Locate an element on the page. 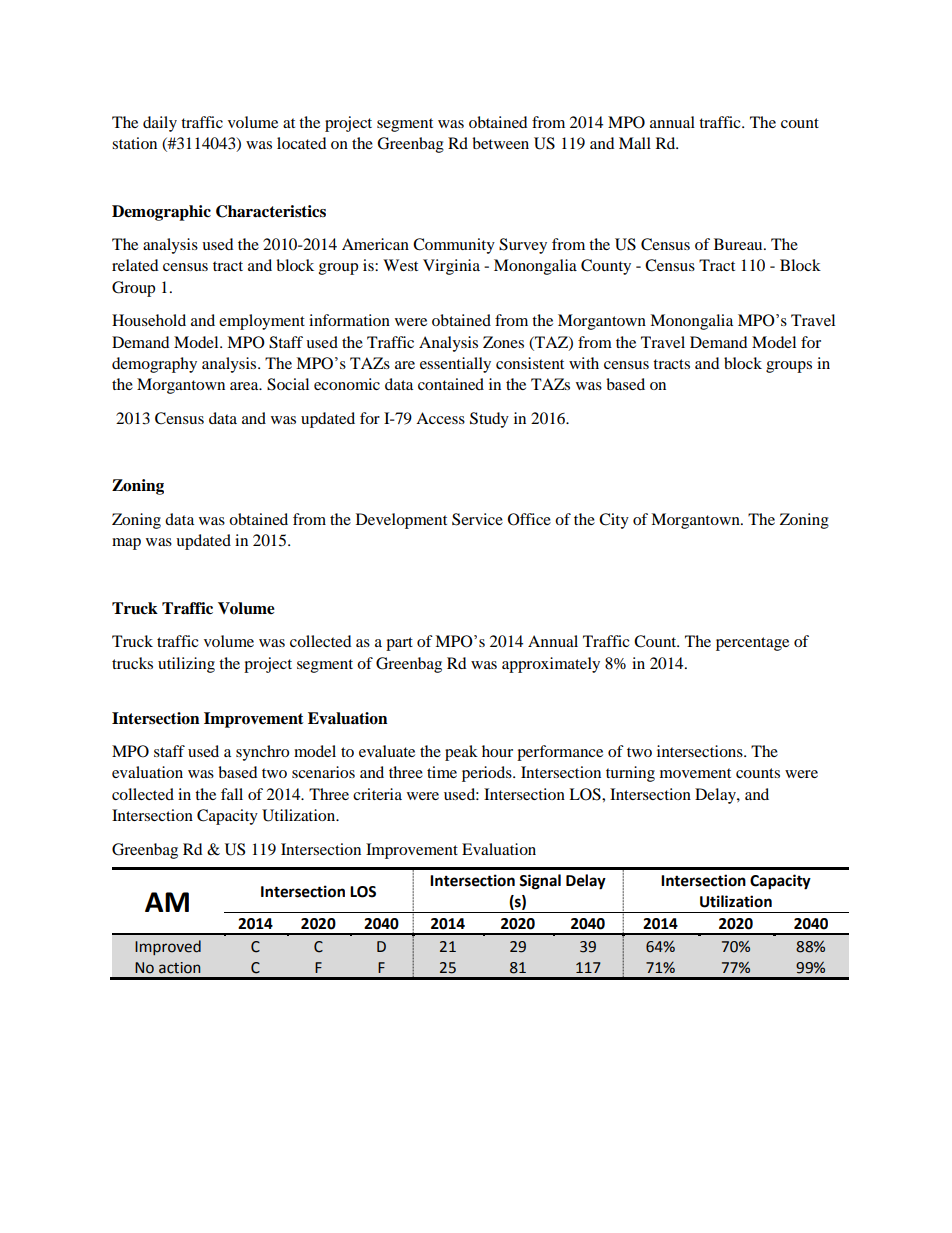  daily is located at coordinates (160, 124).
